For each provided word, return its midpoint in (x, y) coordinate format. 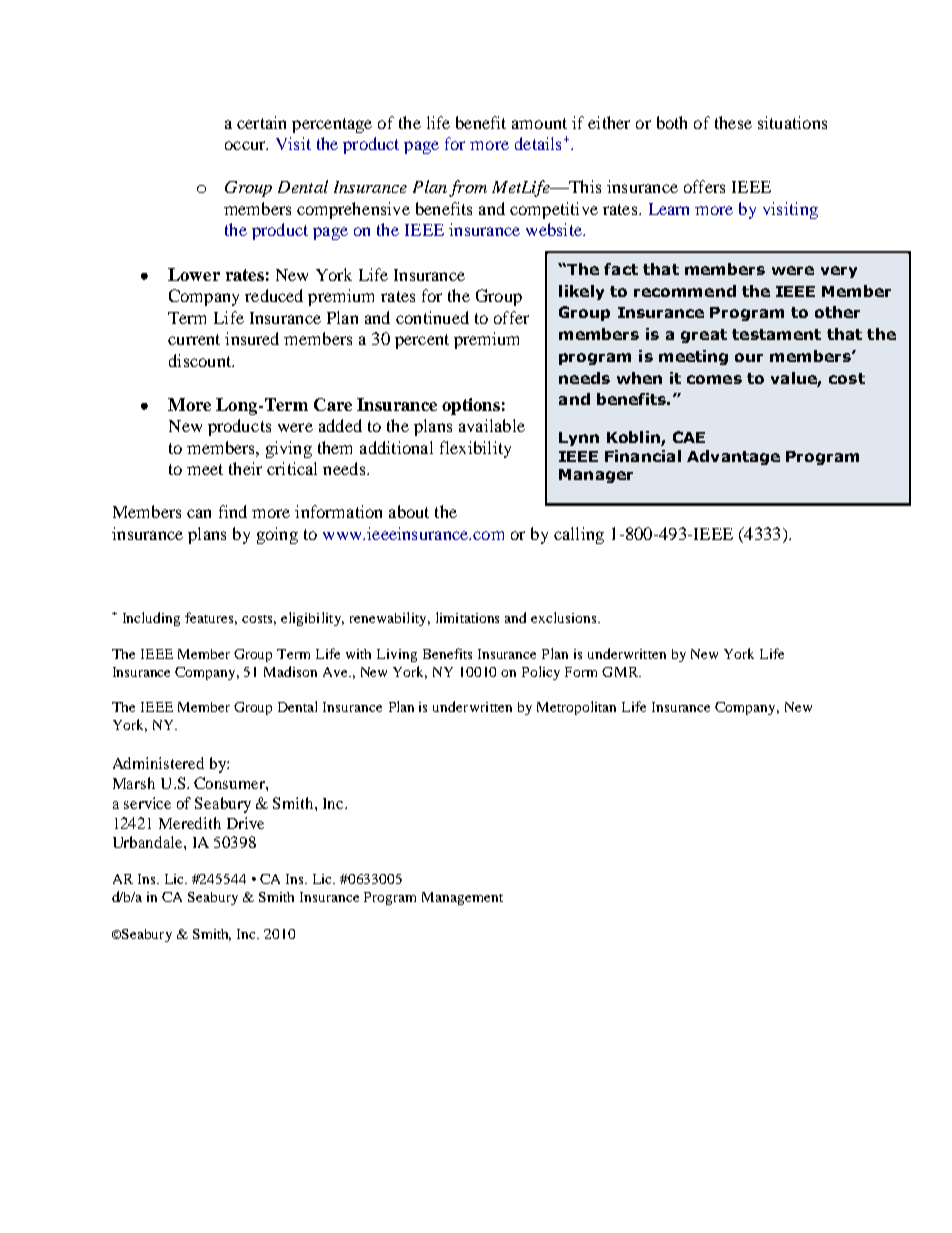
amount (539, 123)
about (409, 511)
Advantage (733, 457)
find (233, 511)
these (733, 122)
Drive (245, 823)
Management (462, 898)
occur (246, 145)
